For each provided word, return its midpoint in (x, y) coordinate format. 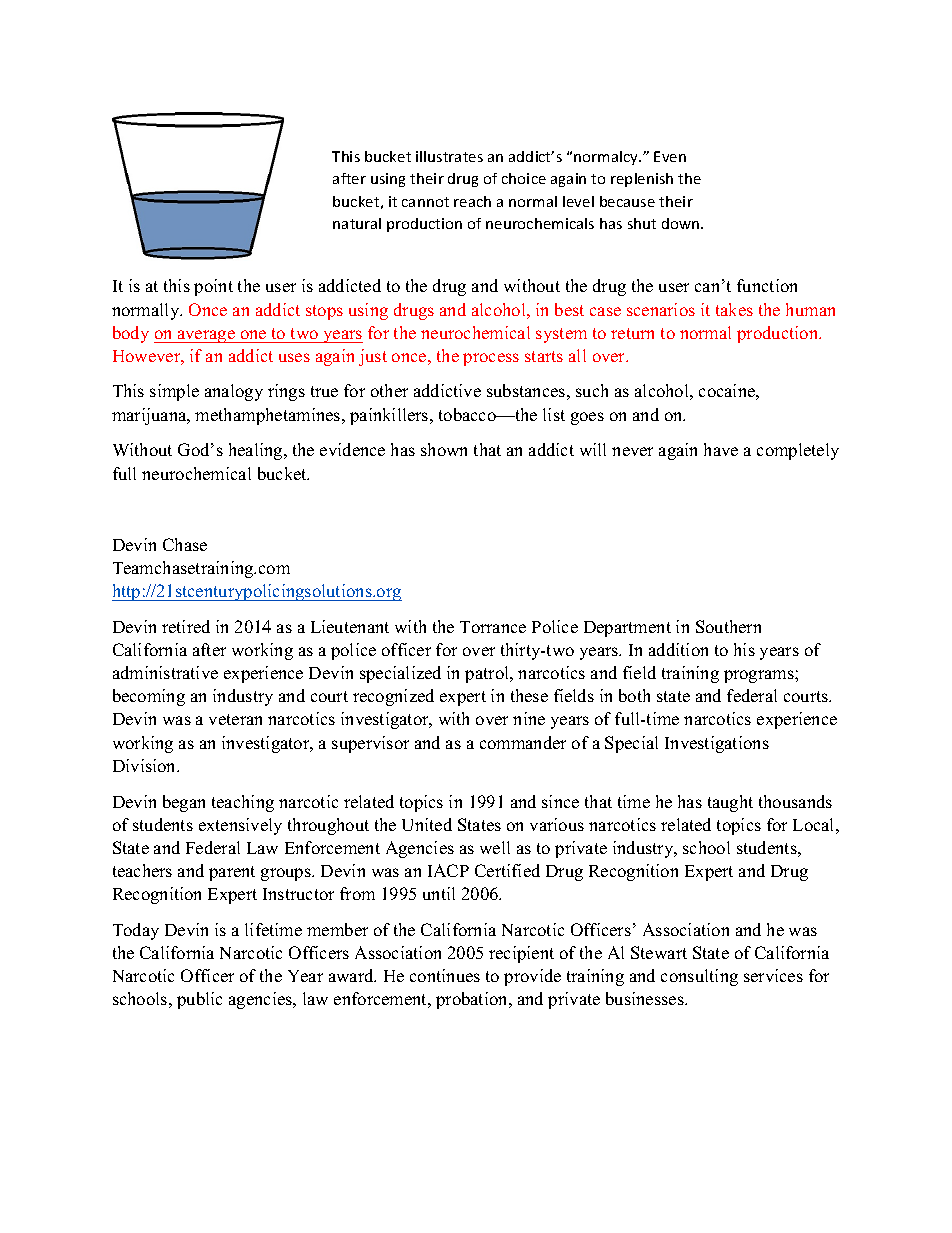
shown (444, 449)
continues (445, 975)
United (427, 824)
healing (257, 451)
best (569, 309)
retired (186, 626)
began (184, 803)
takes (734, 309)
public (199, 1000)
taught (730, 803)
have (721, 449)
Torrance (493, 627)
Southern (728, 626)
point (213, 287)
